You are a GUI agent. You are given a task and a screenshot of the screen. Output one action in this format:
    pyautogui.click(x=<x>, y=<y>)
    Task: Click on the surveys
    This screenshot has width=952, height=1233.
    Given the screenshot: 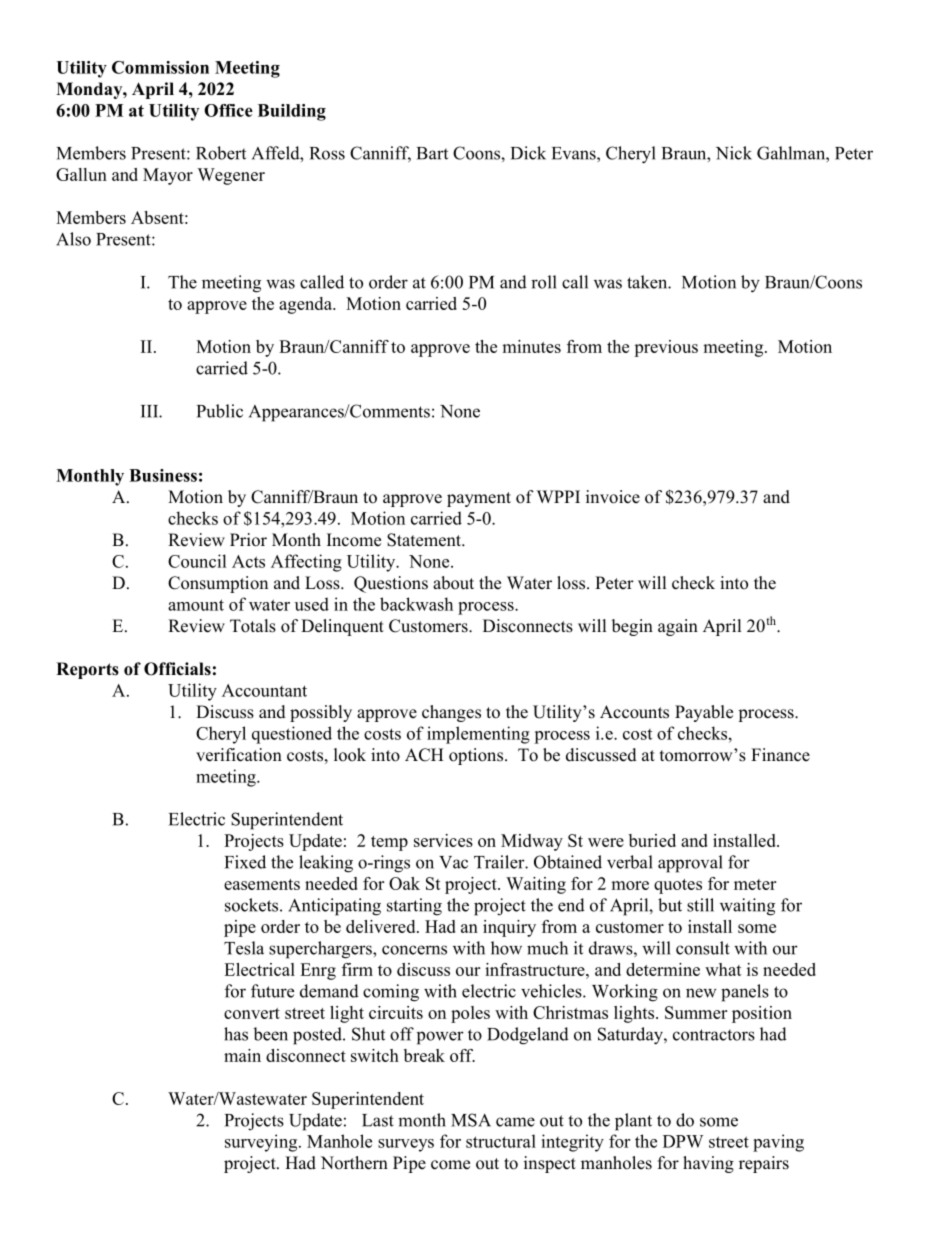 What is the action you would take?
    pyautogui.click(x=406, y=1145)
